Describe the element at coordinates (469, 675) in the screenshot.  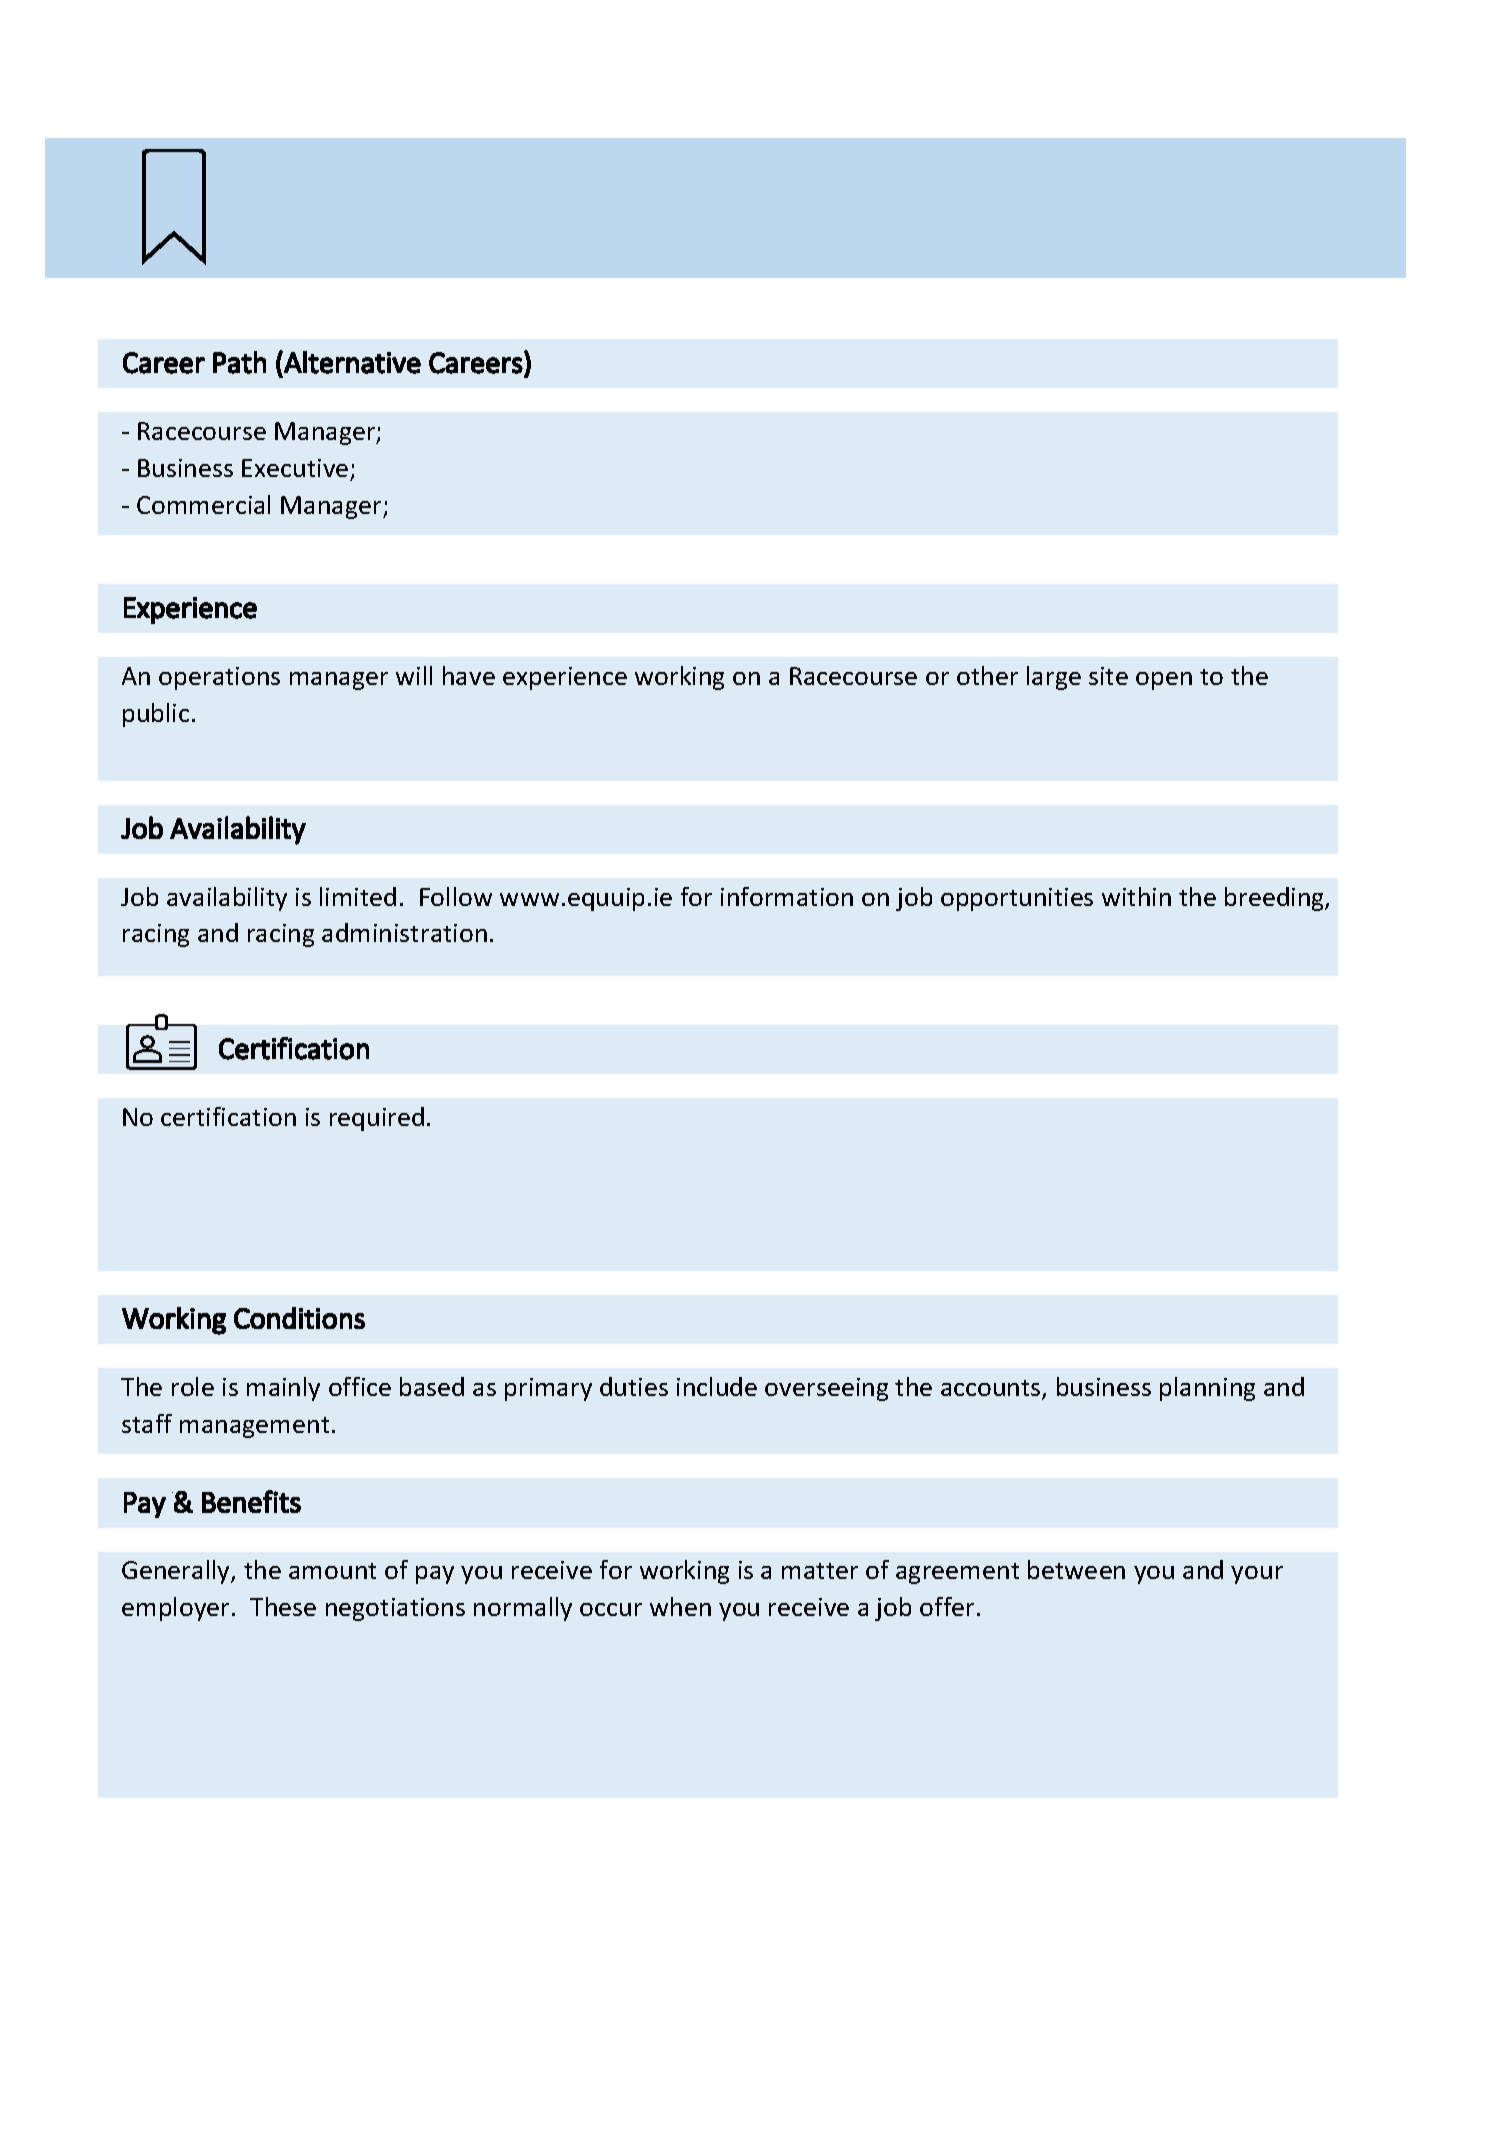
I see `have` at that location.
